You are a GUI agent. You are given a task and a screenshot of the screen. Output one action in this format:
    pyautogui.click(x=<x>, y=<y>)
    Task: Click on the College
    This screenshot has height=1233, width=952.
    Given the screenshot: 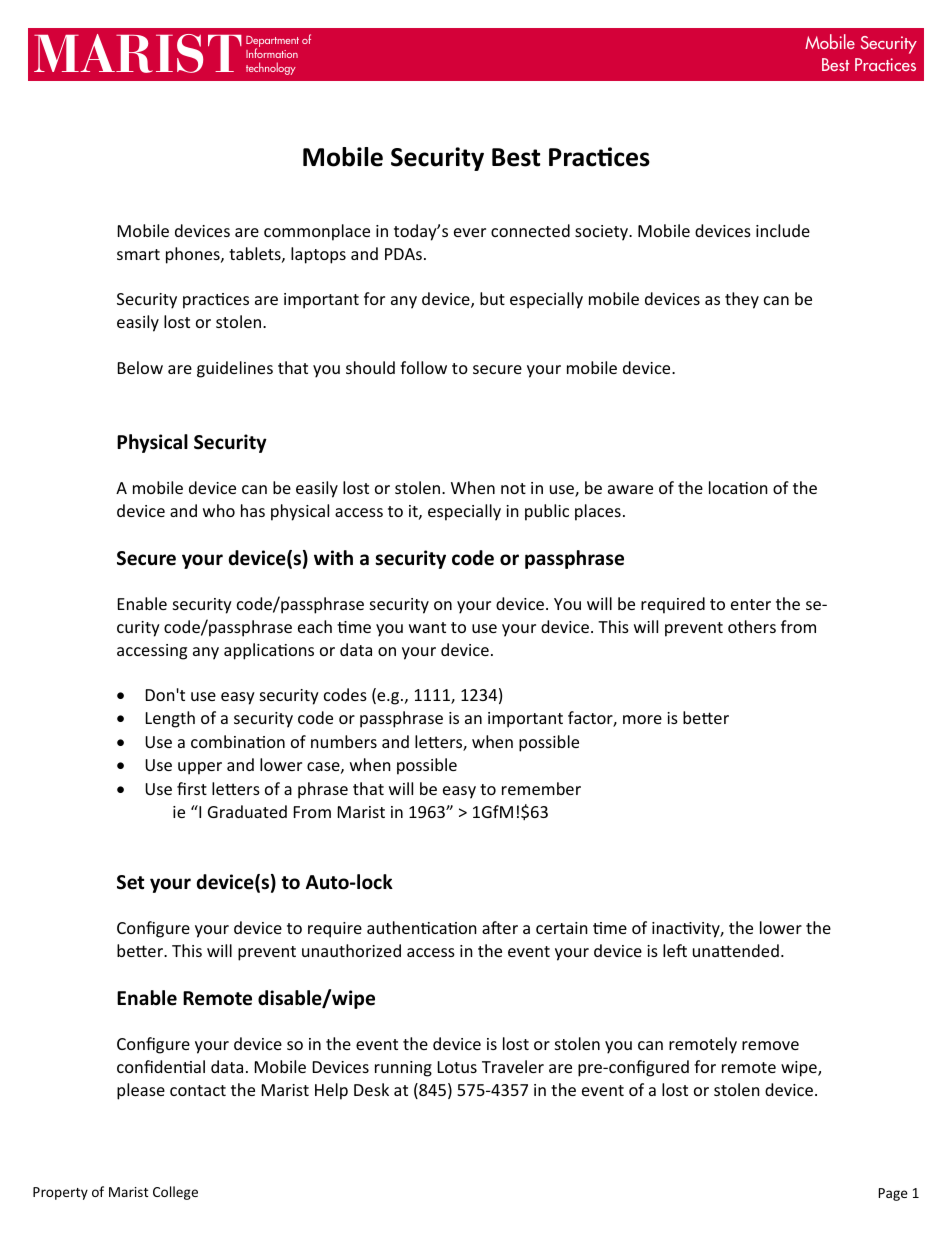 What is the action you would take?
    pyautogui.click(x=175, y=1193)
